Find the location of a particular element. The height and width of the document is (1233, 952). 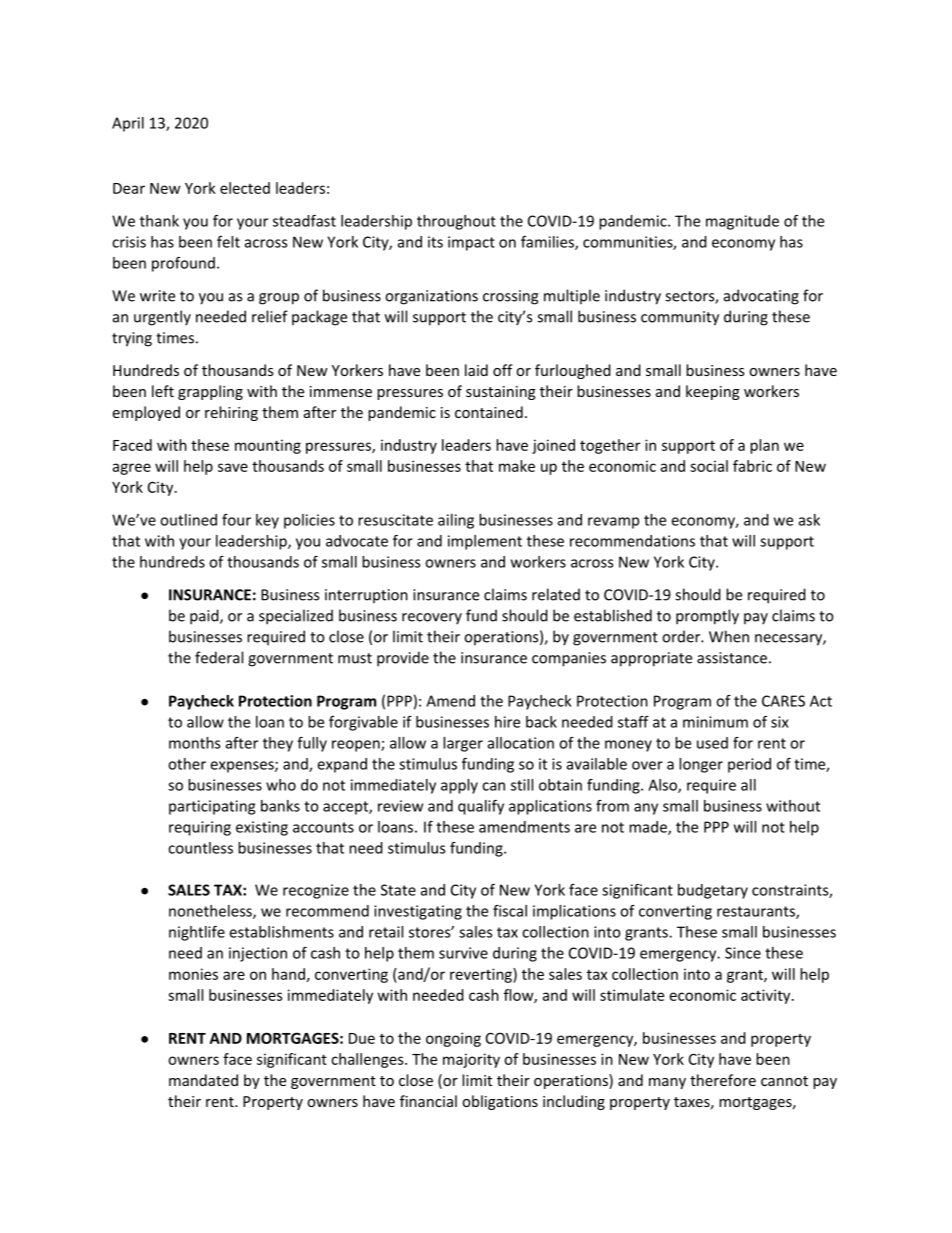

mandated is located at coordinates (203, 1080).
